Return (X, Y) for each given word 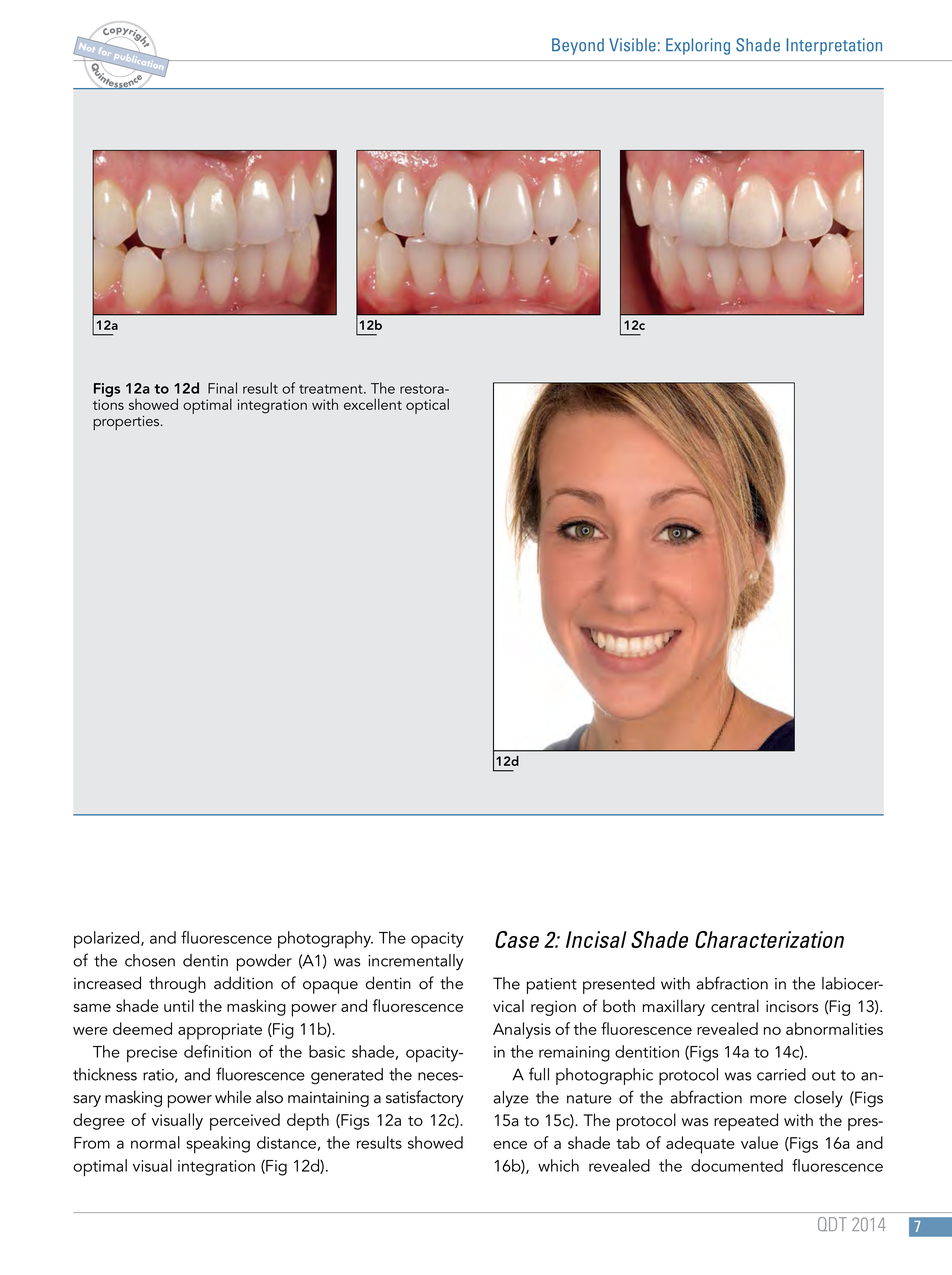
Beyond (578, 46)
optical (427, 406)
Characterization (769, 939)
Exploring (698, 46)
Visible (632, 45)
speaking (218, 1144)
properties (127, 423)
